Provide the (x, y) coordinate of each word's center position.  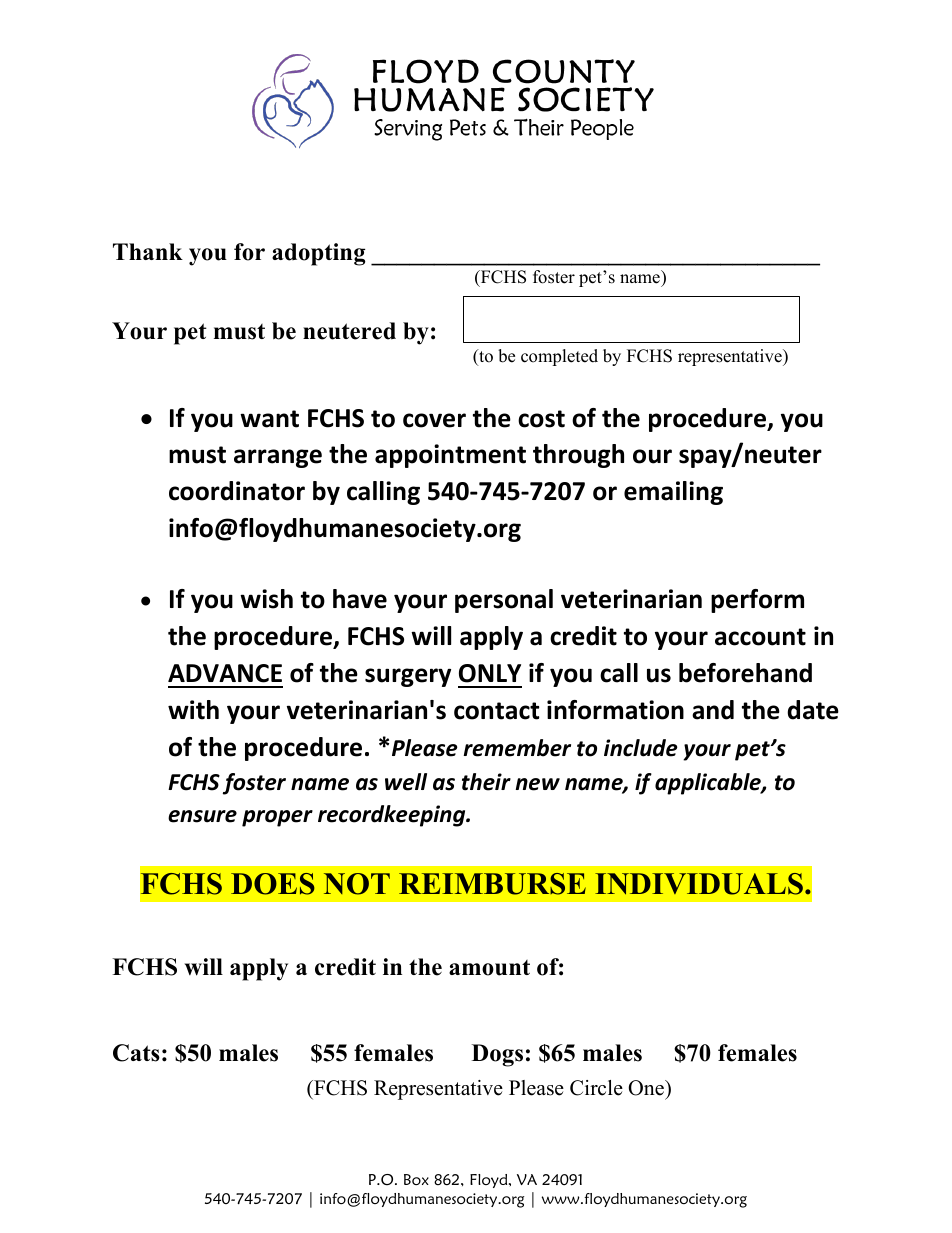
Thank (148, 251)
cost (541, 419)
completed (559, 357)
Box (416, 1179)
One (647, 1088)
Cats (136, 1053)
